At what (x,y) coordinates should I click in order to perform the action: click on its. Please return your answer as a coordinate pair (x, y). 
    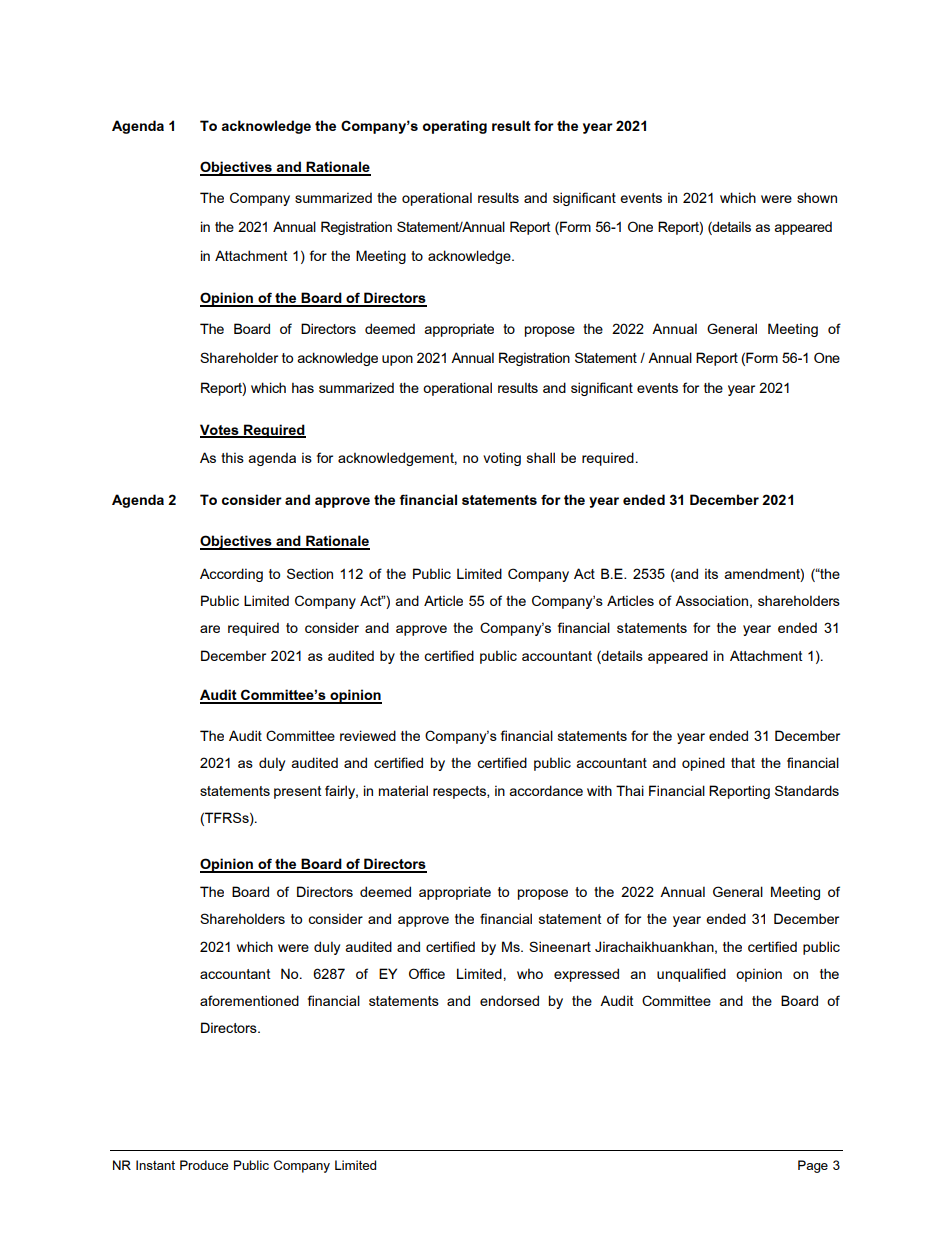
    Looking at the image, I should click on (711, 573).
